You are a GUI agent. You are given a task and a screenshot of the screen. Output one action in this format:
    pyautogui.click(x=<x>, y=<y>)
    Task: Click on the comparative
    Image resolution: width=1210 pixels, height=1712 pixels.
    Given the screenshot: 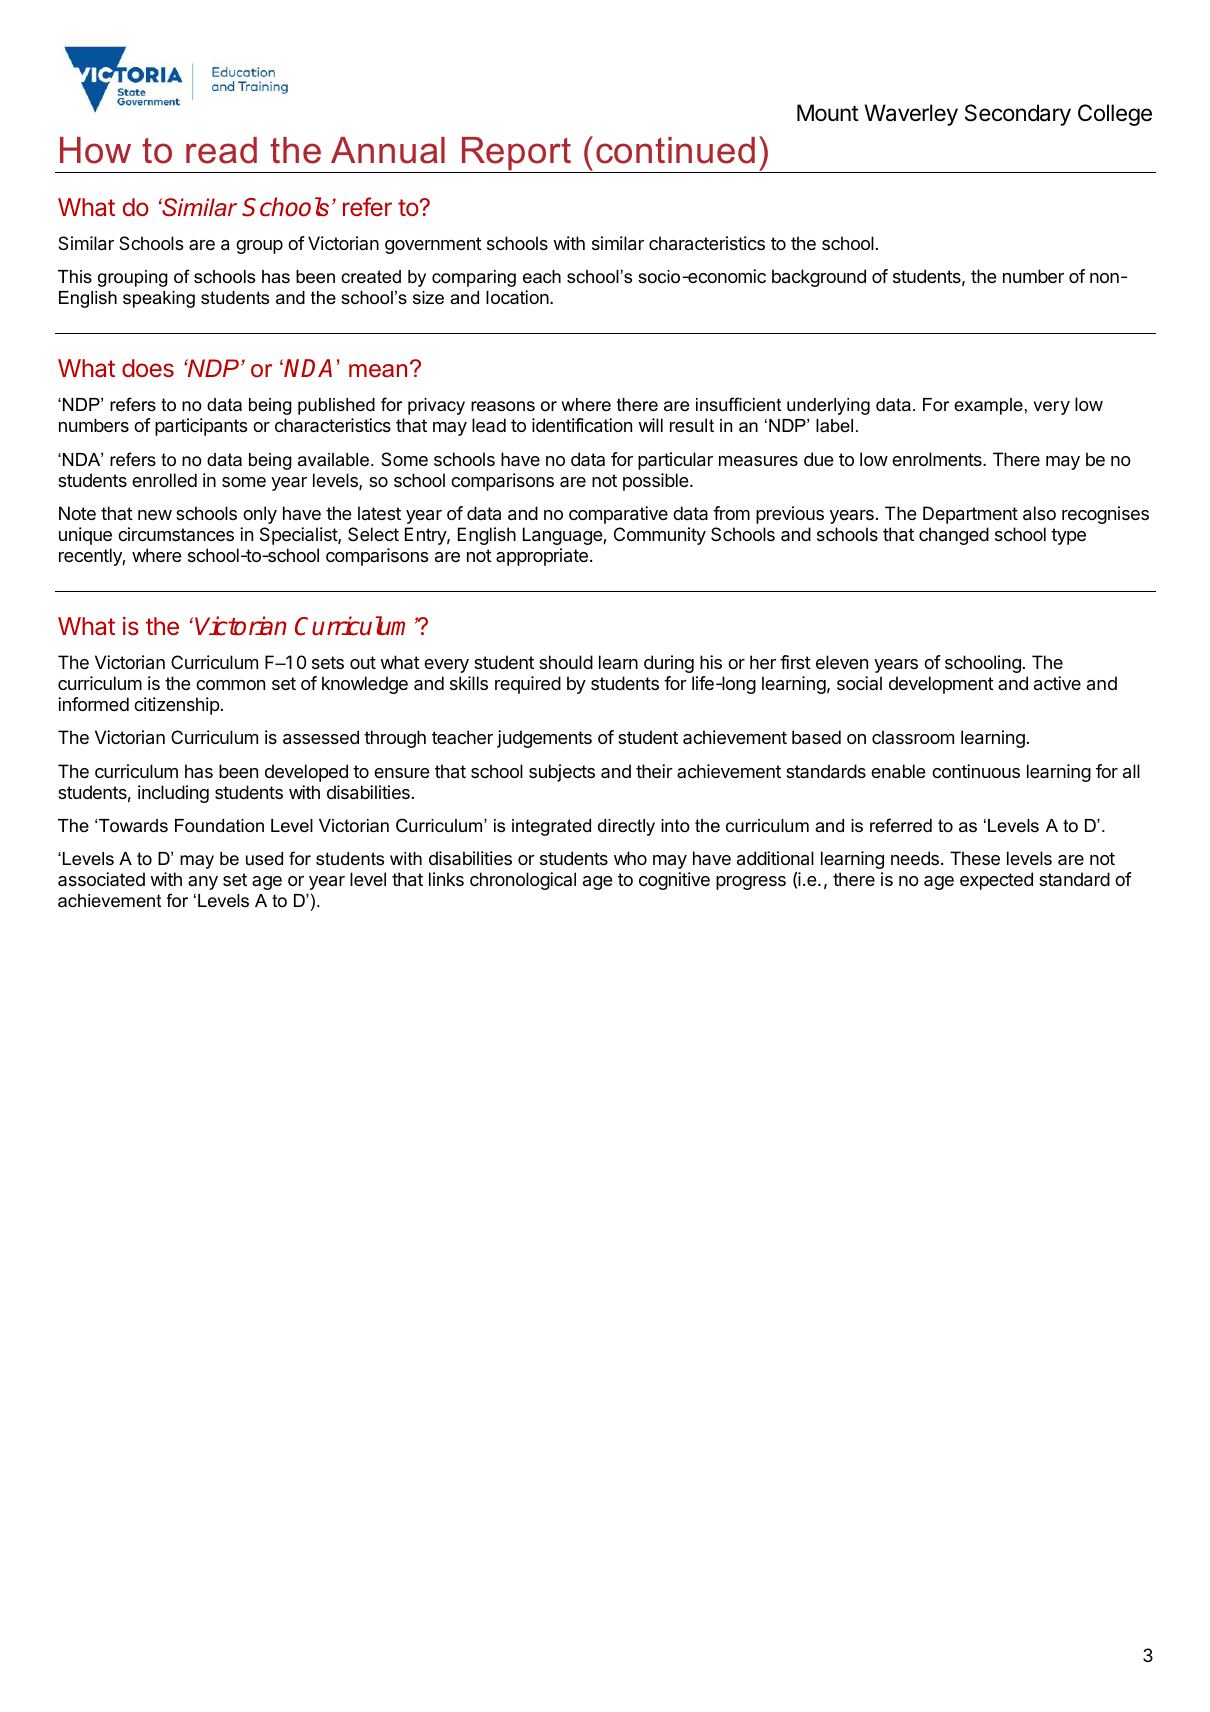 What is the action you would take?
    pyautogui.click(x=618, y=515)
